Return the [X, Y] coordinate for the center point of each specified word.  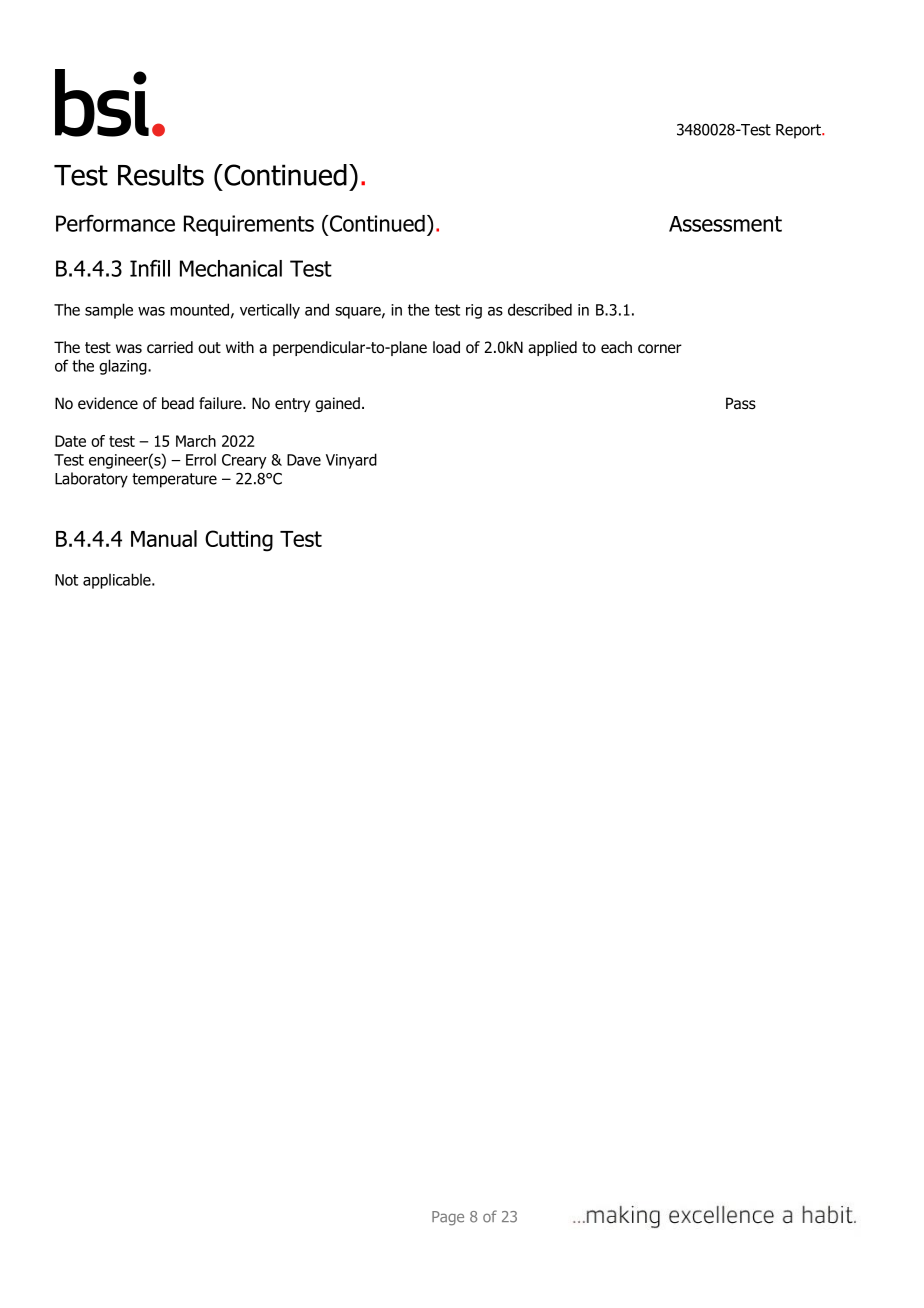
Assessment [725, 224]
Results [161, 175]
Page [448, 1218]
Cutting [239, 541]
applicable [118, 581]
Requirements [249, 225]
